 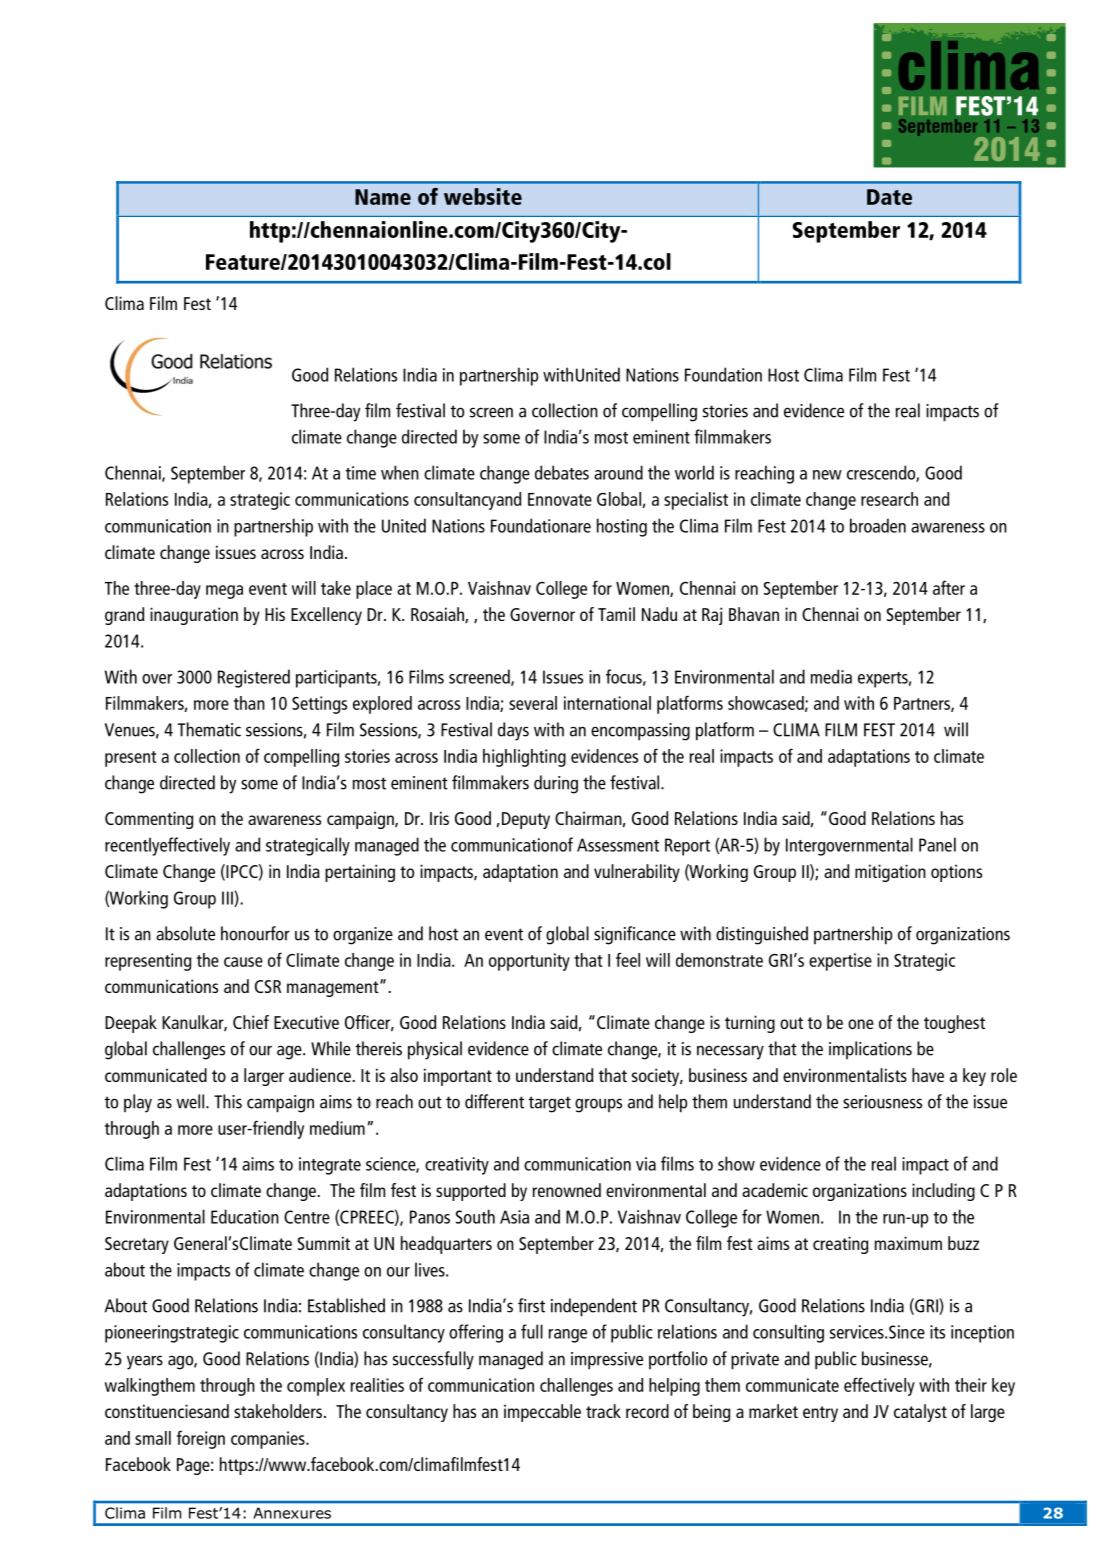 What do you see at coordinates (383, 197) in the image?
I see `Name` at bounding box center [383, 197].
